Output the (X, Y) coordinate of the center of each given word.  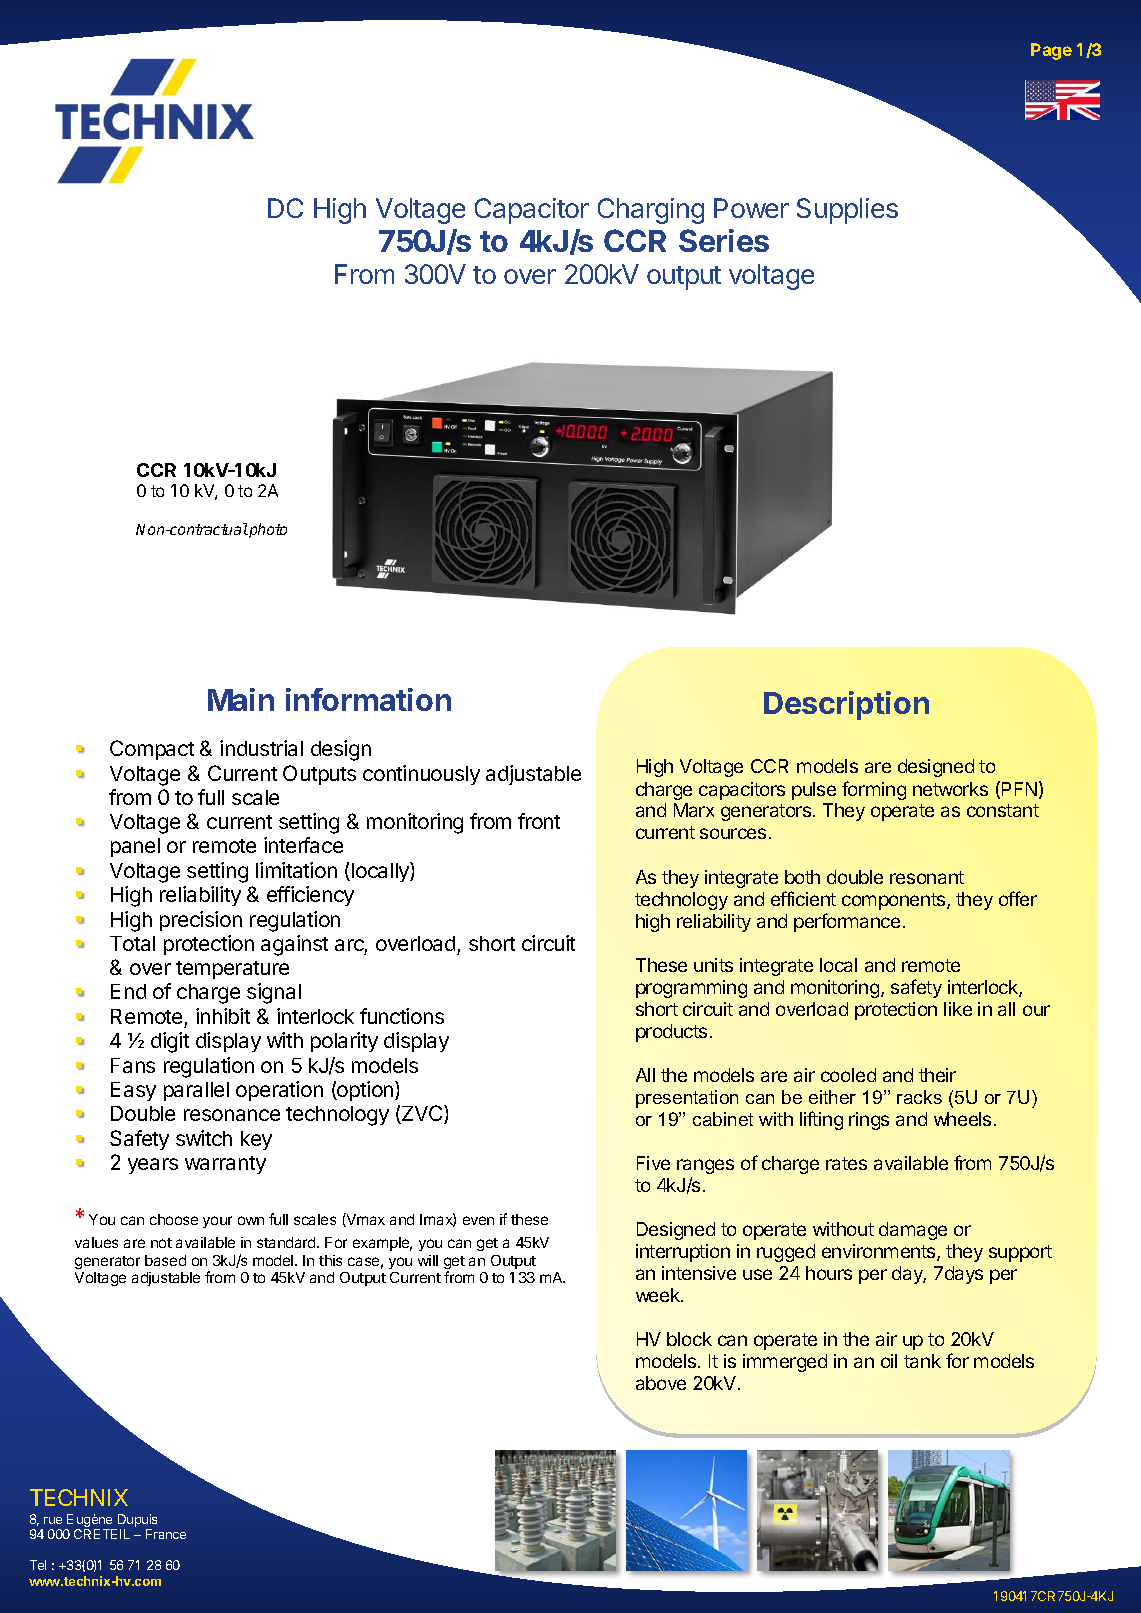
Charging (651, 211)
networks (950, 789)
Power (751, 208)
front (539, 821)
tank (922, 1361)
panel (135, 847)
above (661, 1383)
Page (1051, 51)
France (166, 1534)
